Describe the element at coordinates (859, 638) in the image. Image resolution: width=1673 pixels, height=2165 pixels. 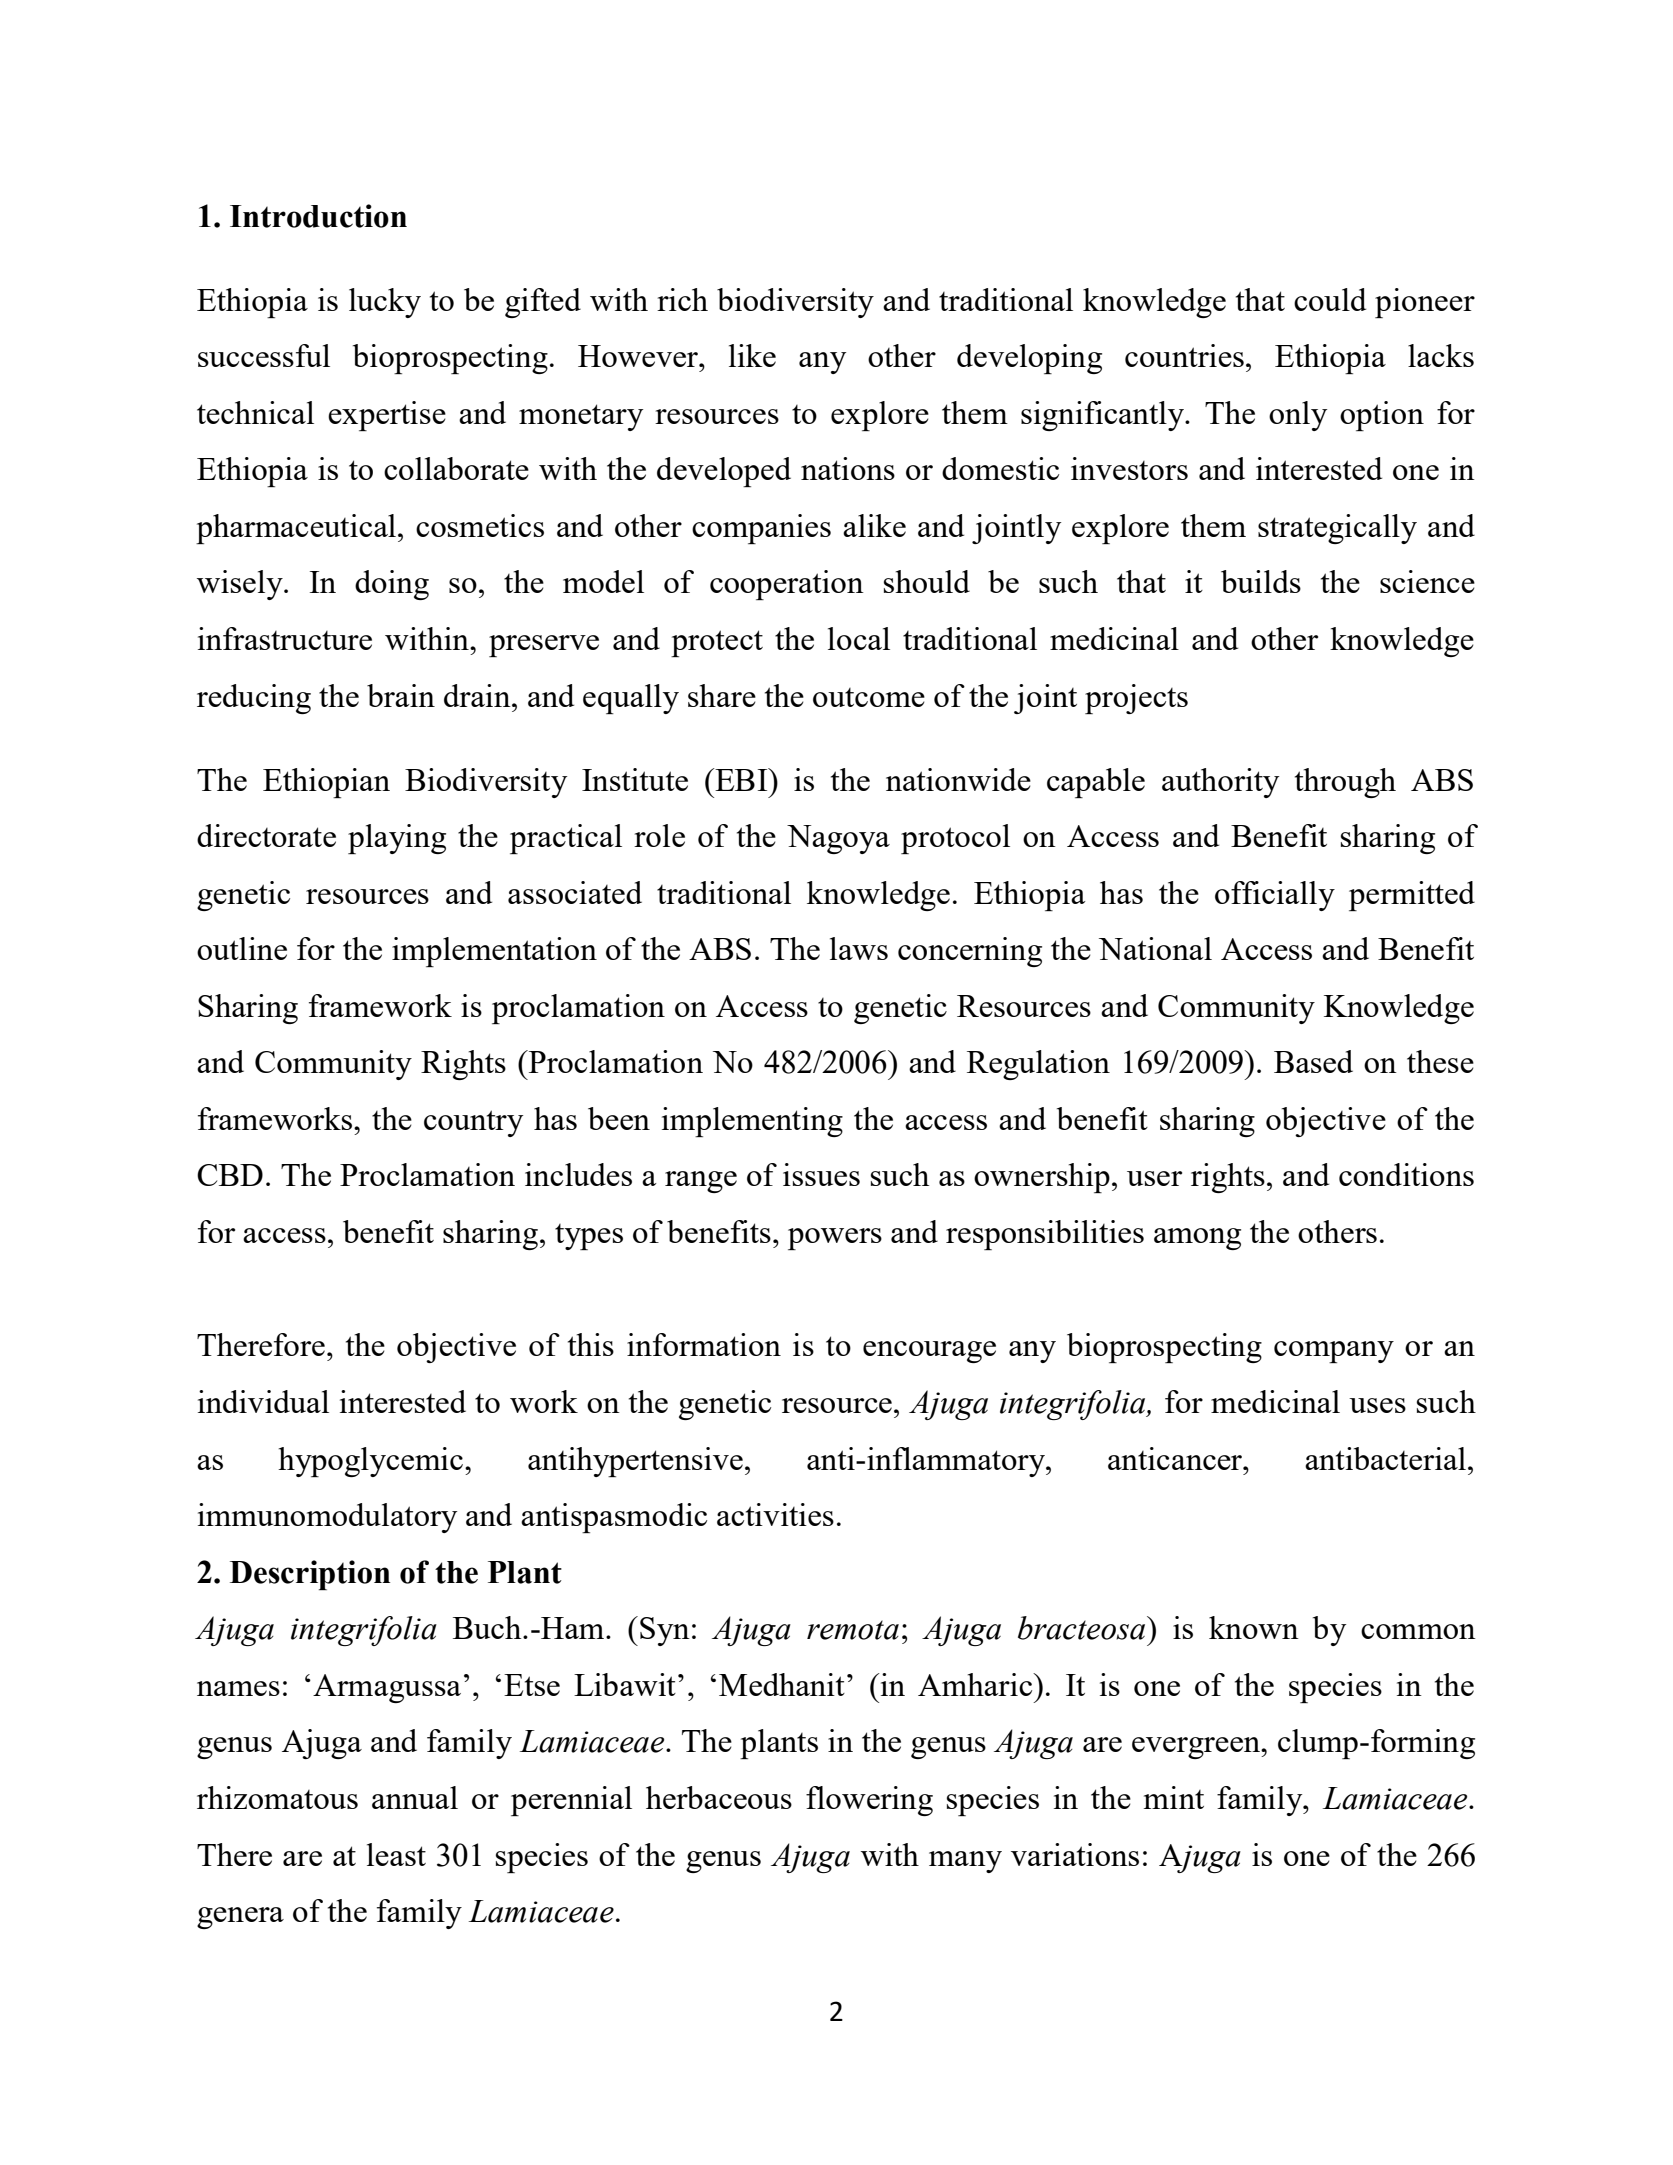
I see `local` at that location.
